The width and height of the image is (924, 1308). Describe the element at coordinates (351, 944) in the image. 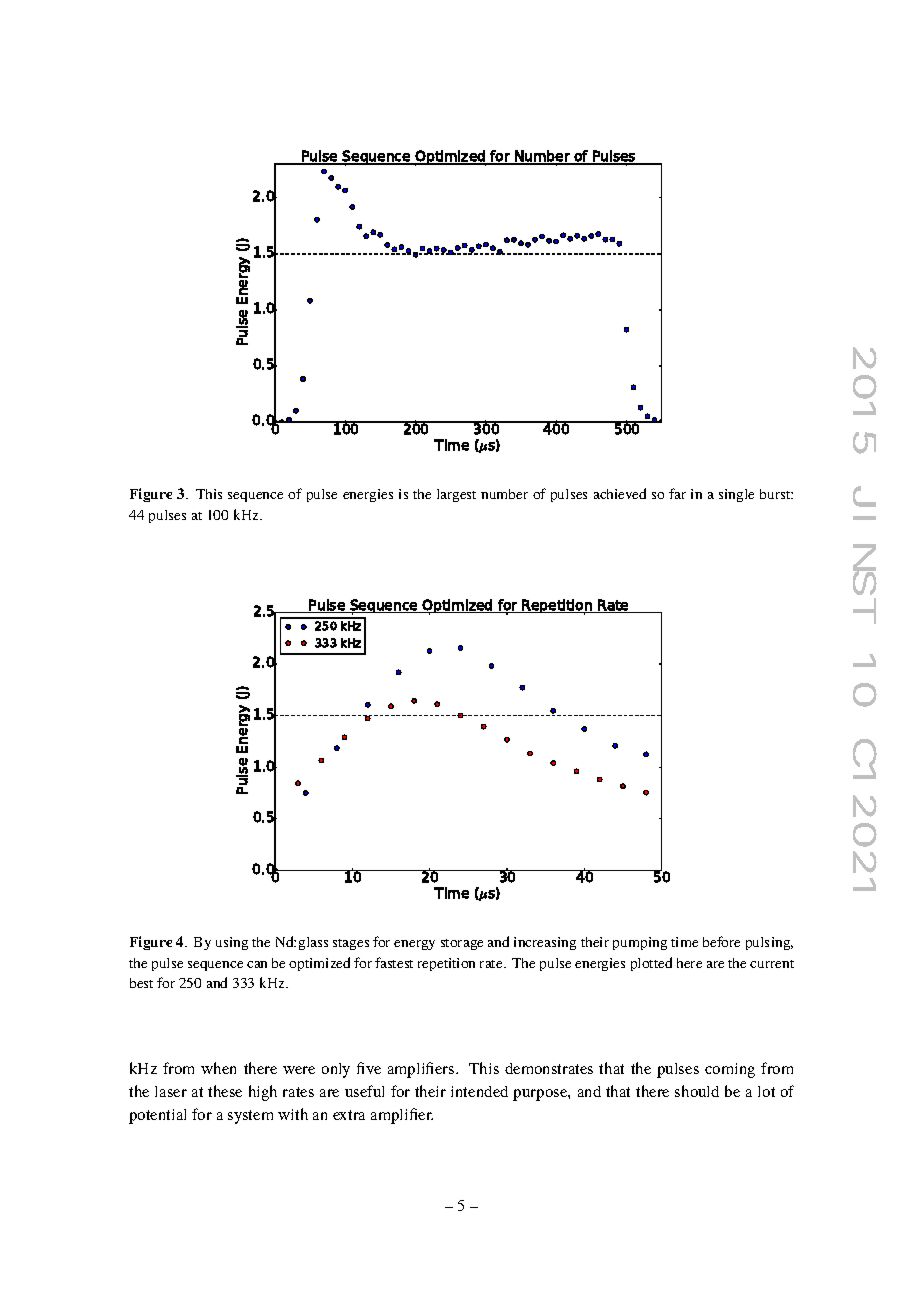

I see `stages` at that location.
